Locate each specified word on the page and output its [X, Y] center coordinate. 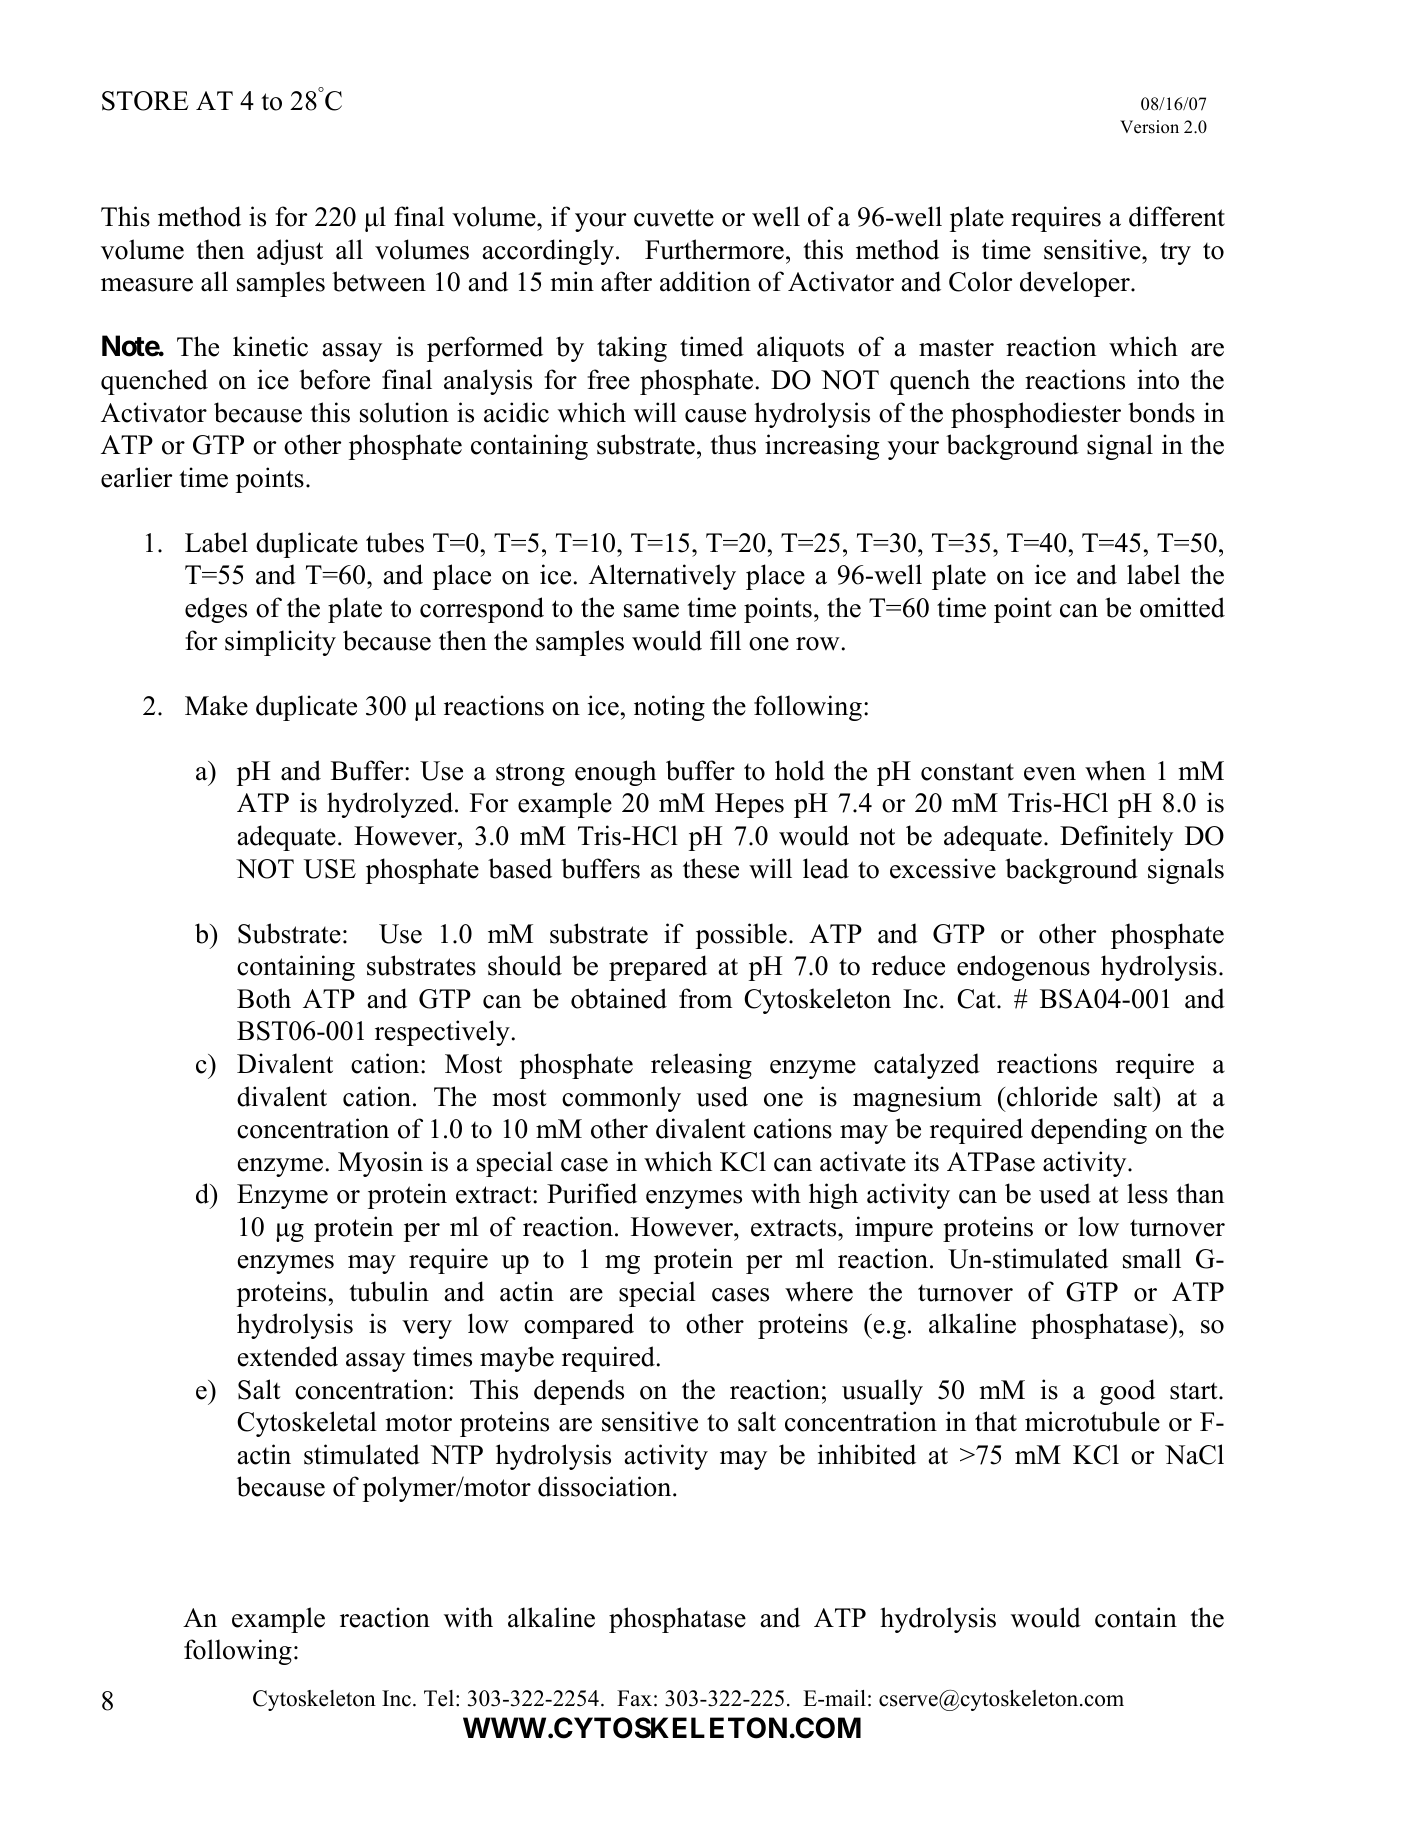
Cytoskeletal [307, 1424]
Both [264, 998]
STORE [145, 101]
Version [1149, 127]
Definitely [1116, 838]
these [711, 868]
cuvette [674, 218]
